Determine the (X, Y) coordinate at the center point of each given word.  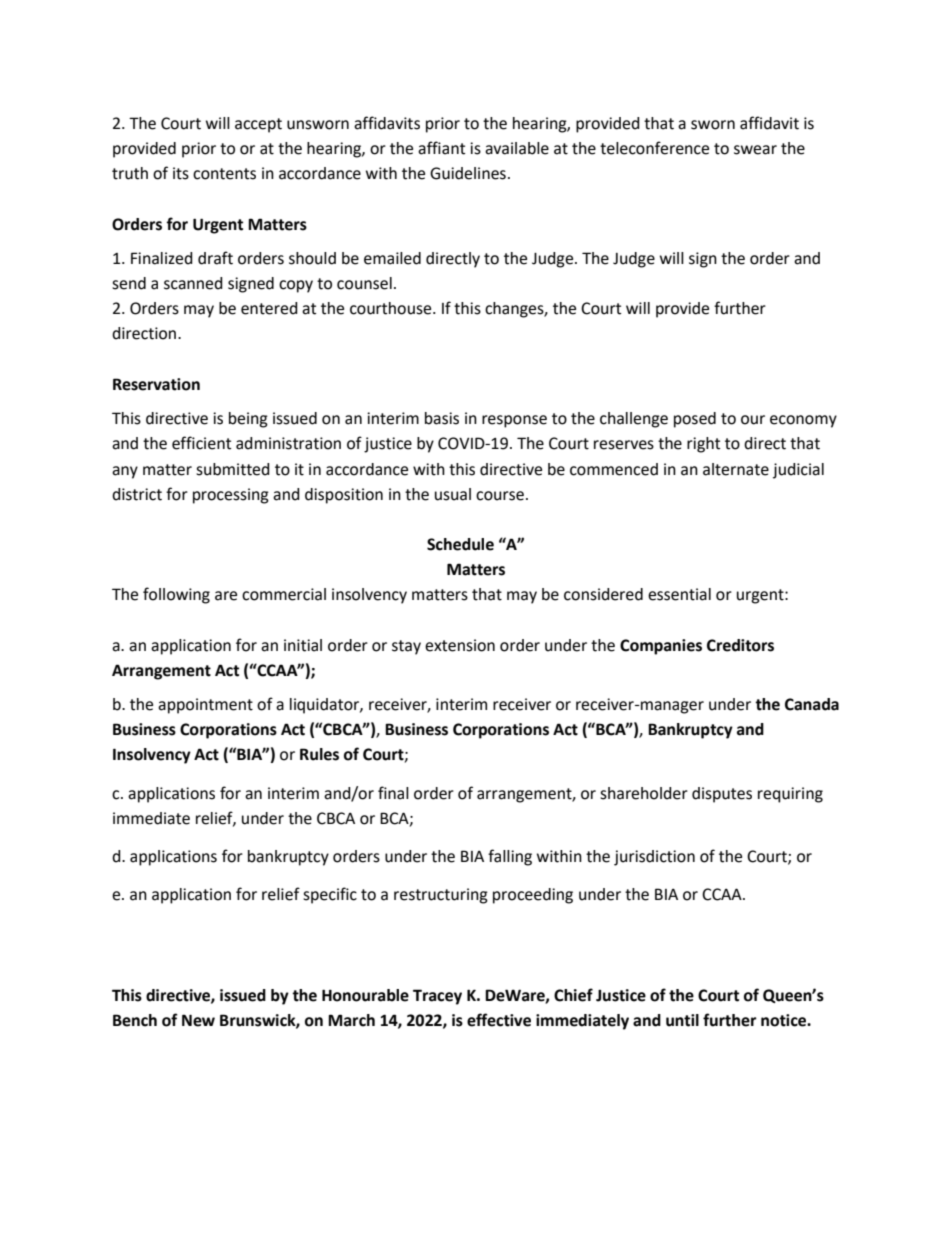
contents (224, 174)
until (682, 1020)
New (198, 1020)
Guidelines (468, 173)
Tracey (437, 997)
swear (755, 150)
